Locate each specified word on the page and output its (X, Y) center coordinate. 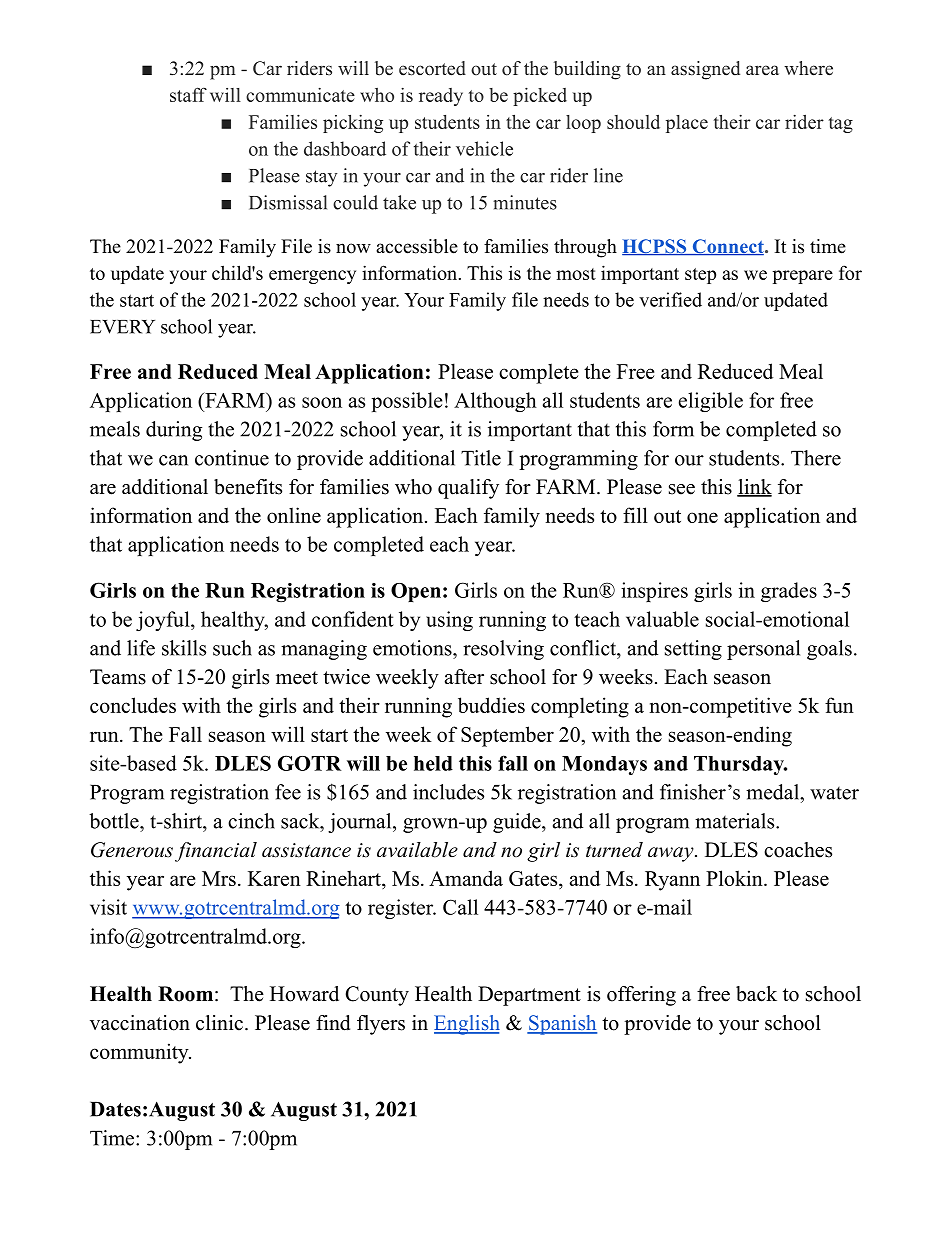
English (467, 1025)
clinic (219, 1023)
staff (188, 94)
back (756, 994)
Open (416, 592)
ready (441, 97)
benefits (248, 487)
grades (789, 592)
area (762, 70)
